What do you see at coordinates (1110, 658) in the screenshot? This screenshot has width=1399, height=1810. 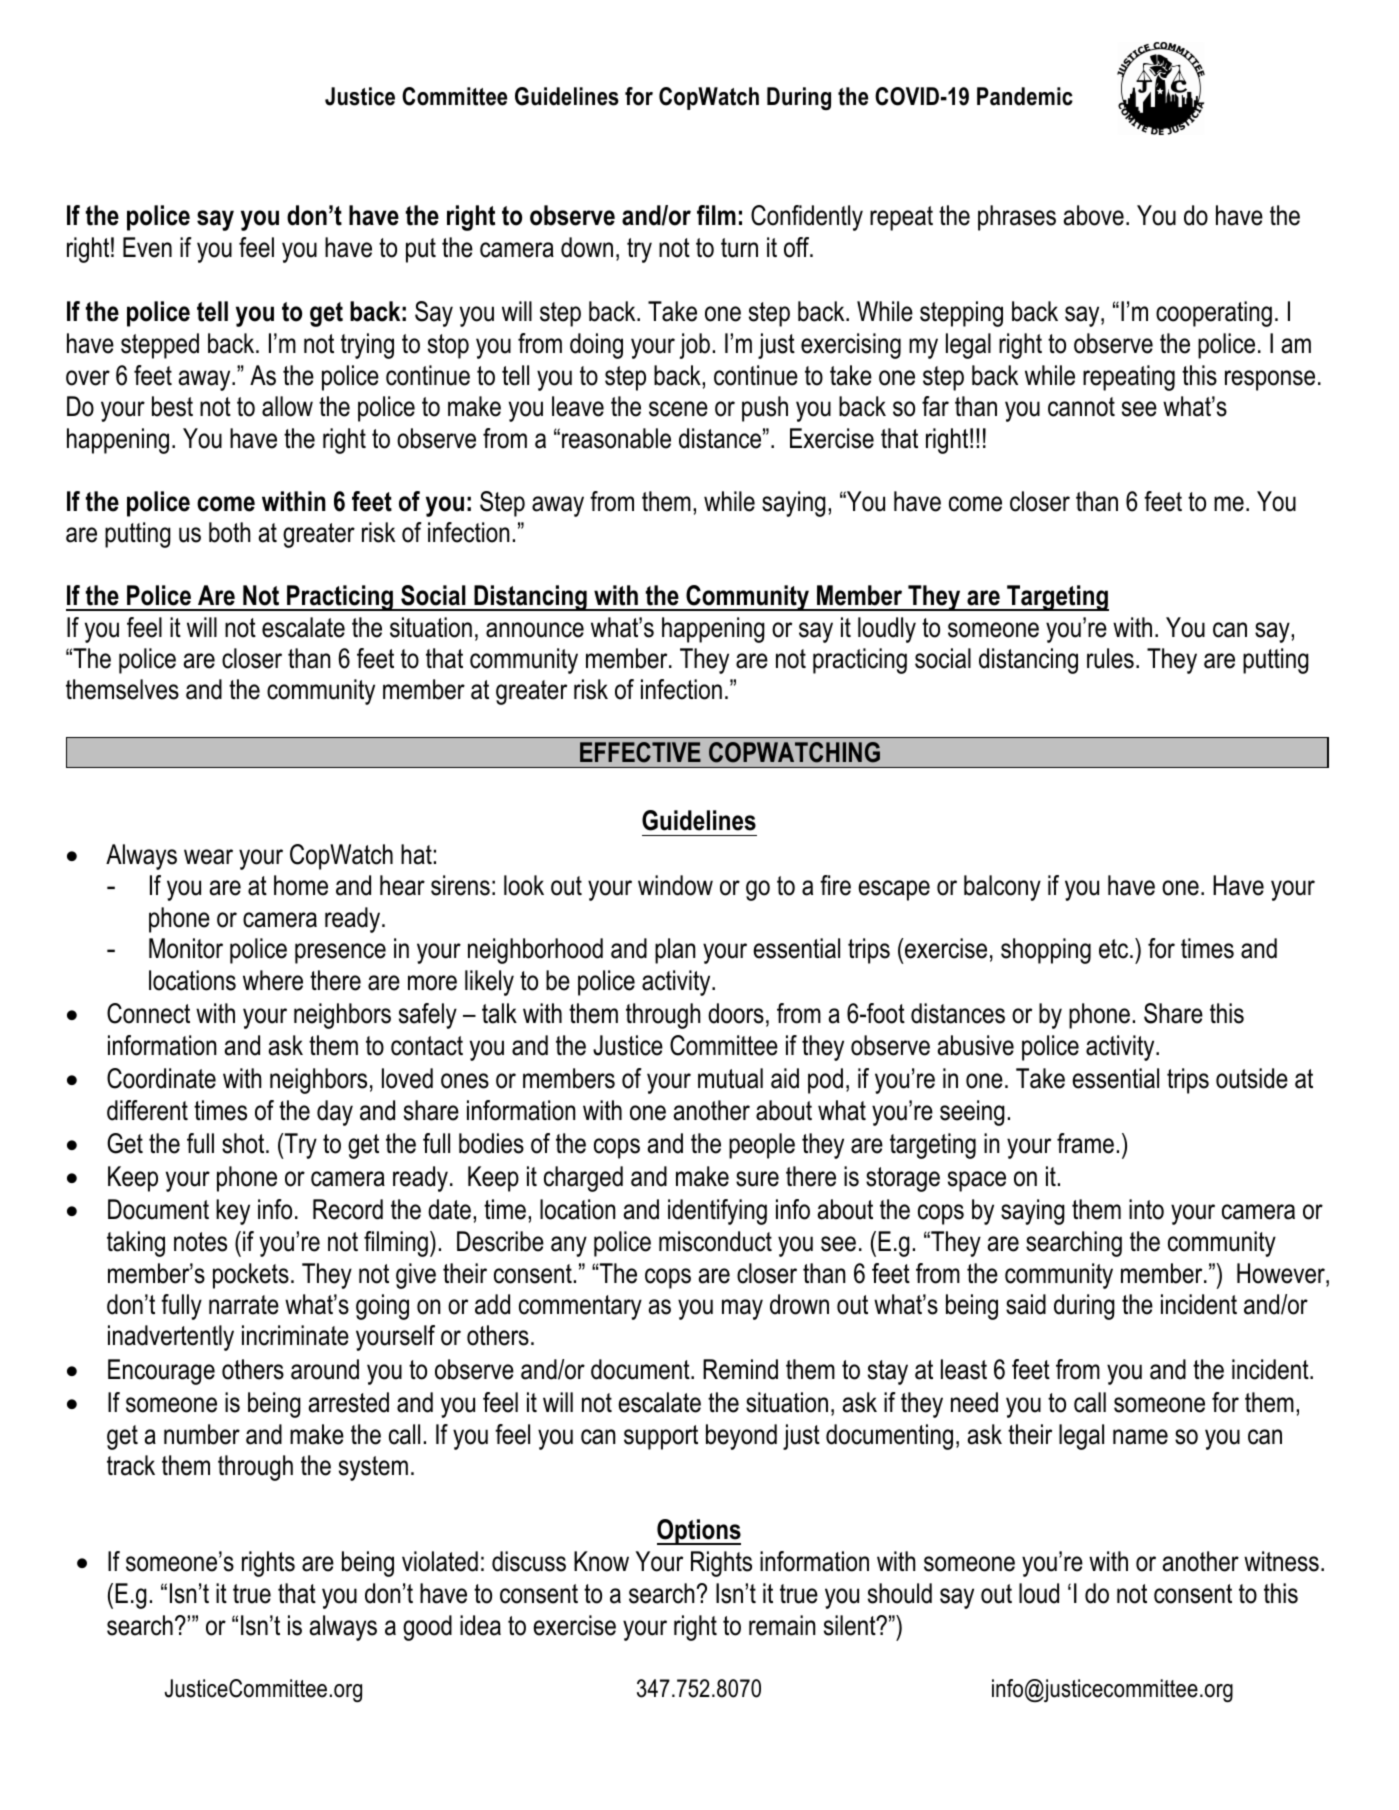 I see `rules` at bounding box center [1110, 658].
